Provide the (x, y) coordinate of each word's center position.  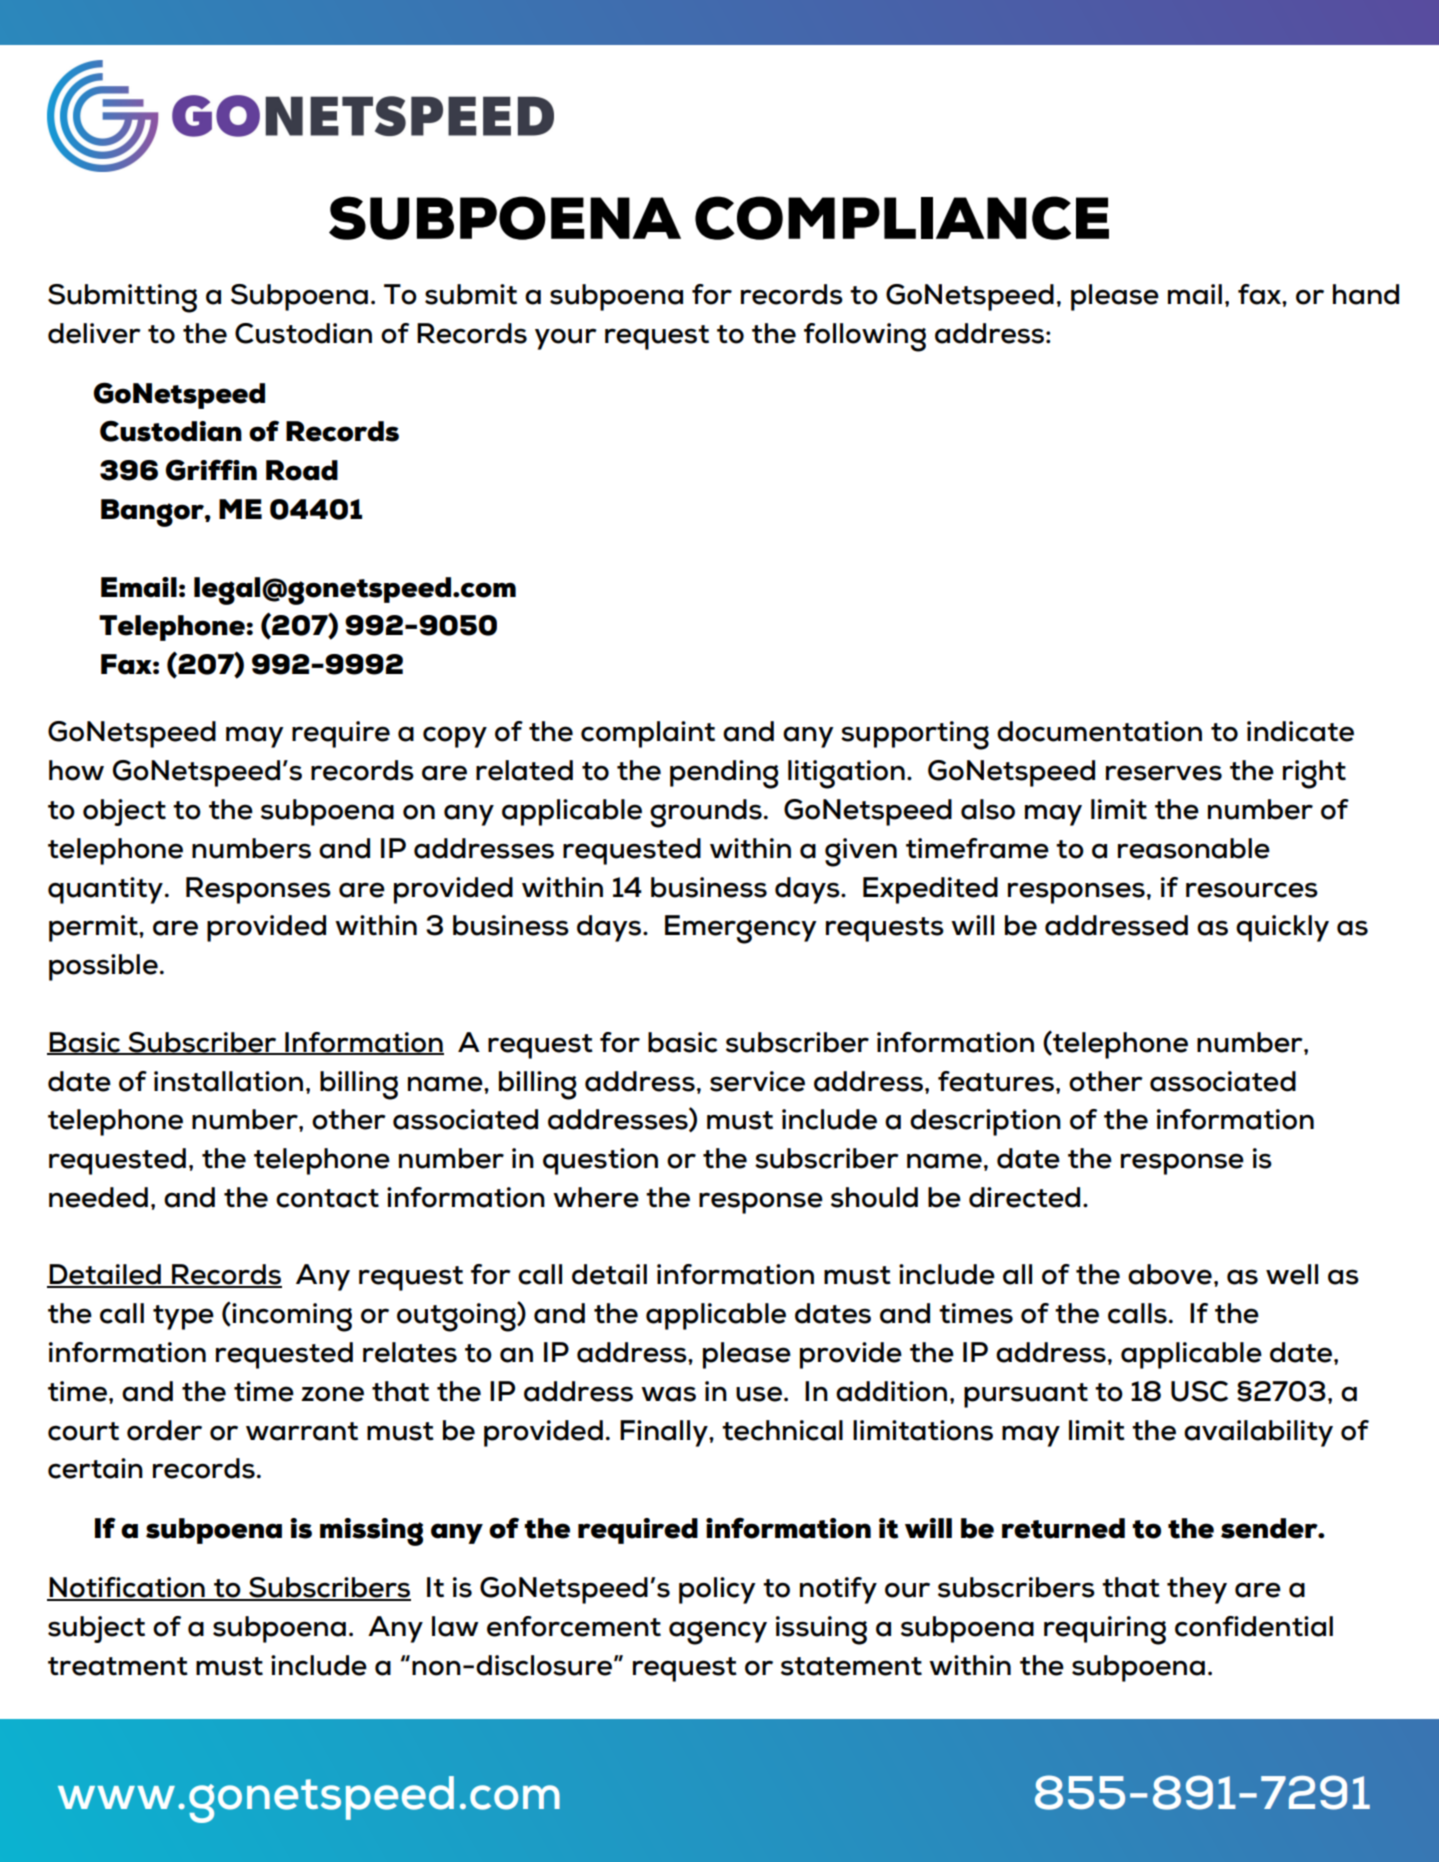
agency (718, 1633)
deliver (94, 333)
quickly (1282, 928)
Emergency (741, 929)
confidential (1254, 1626)
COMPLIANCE (902, 218)
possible (103, 967)
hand (1366, 294)
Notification (127, 1588)
